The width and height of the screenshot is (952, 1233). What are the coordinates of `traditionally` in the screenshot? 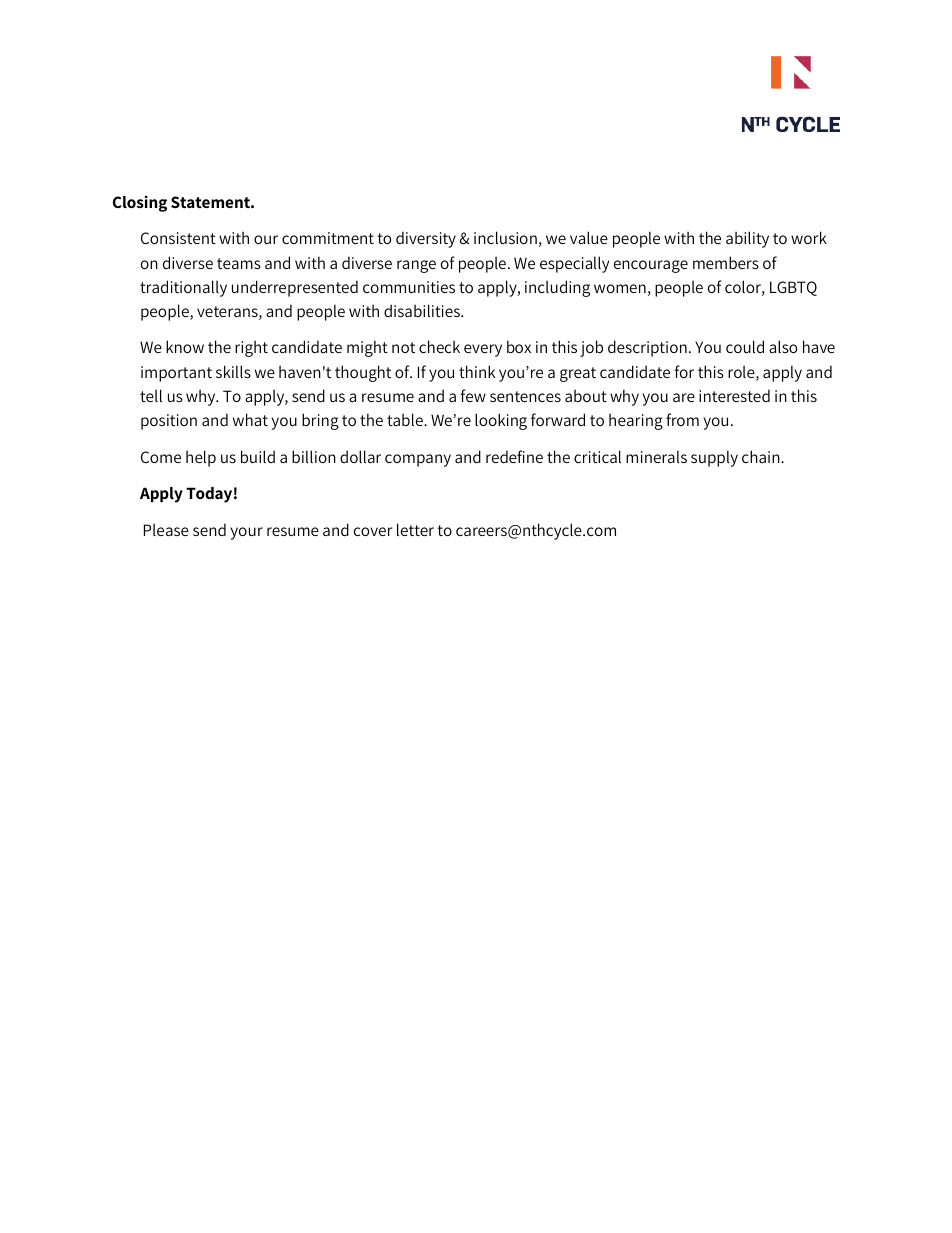 It's located at (183, 288).
